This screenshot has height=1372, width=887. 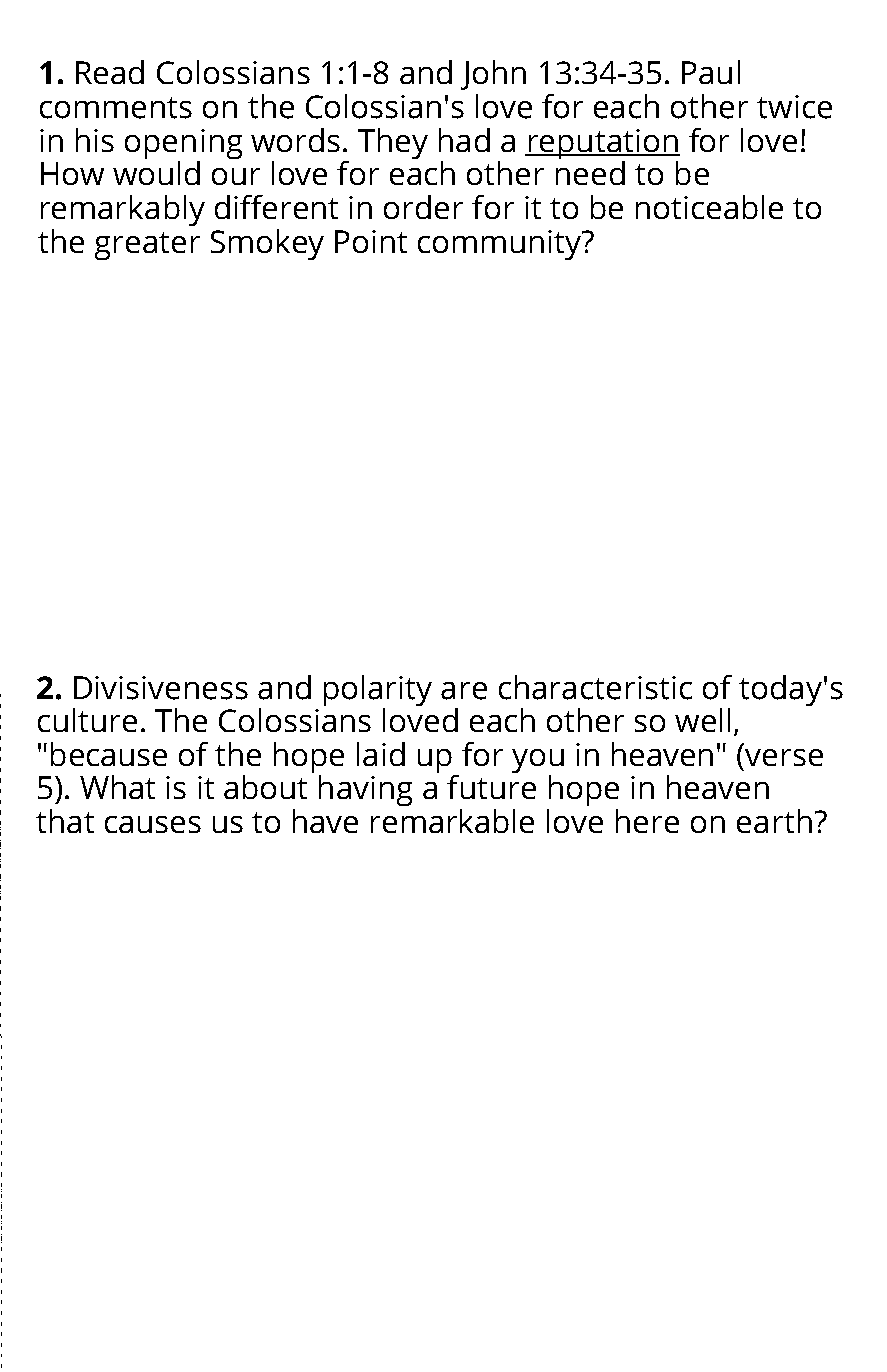 What do you see at coordinates (501, 245) in the screenshot?
I see `community` at bounding box center [501, 245].
